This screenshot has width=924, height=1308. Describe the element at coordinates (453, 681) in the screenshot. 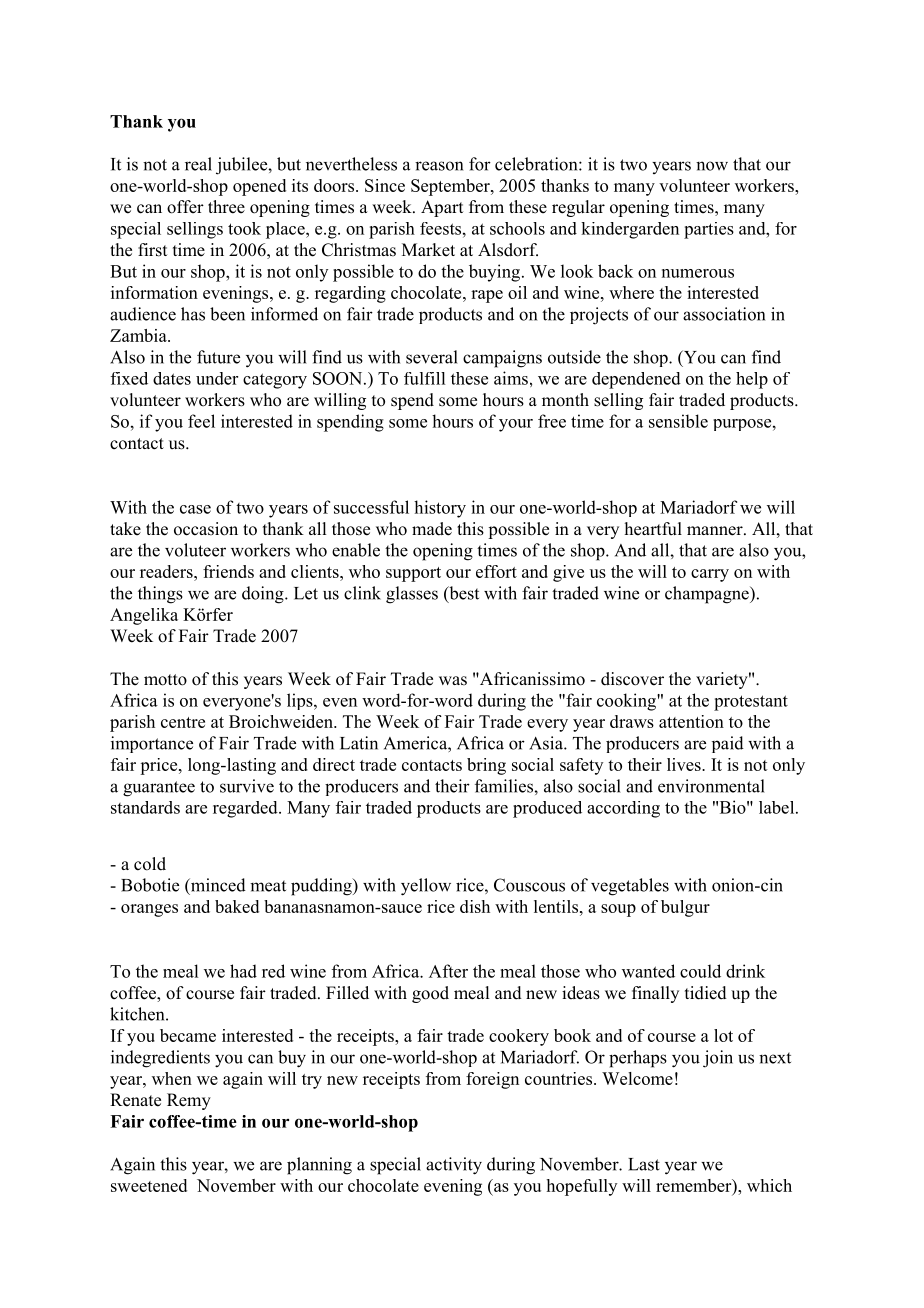

I see `was` at that location.
